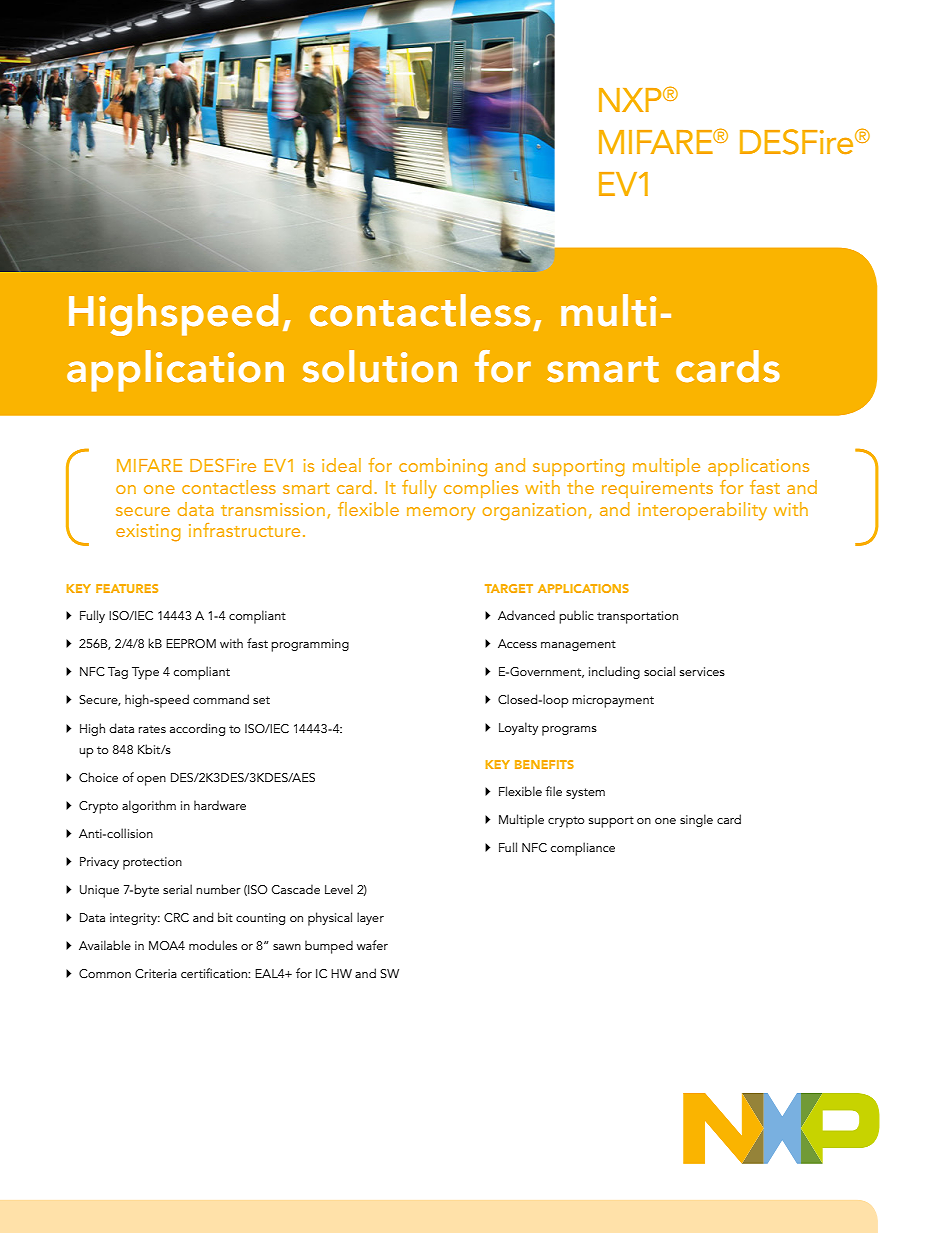  I want to click on requirements, so click(657, 489).
